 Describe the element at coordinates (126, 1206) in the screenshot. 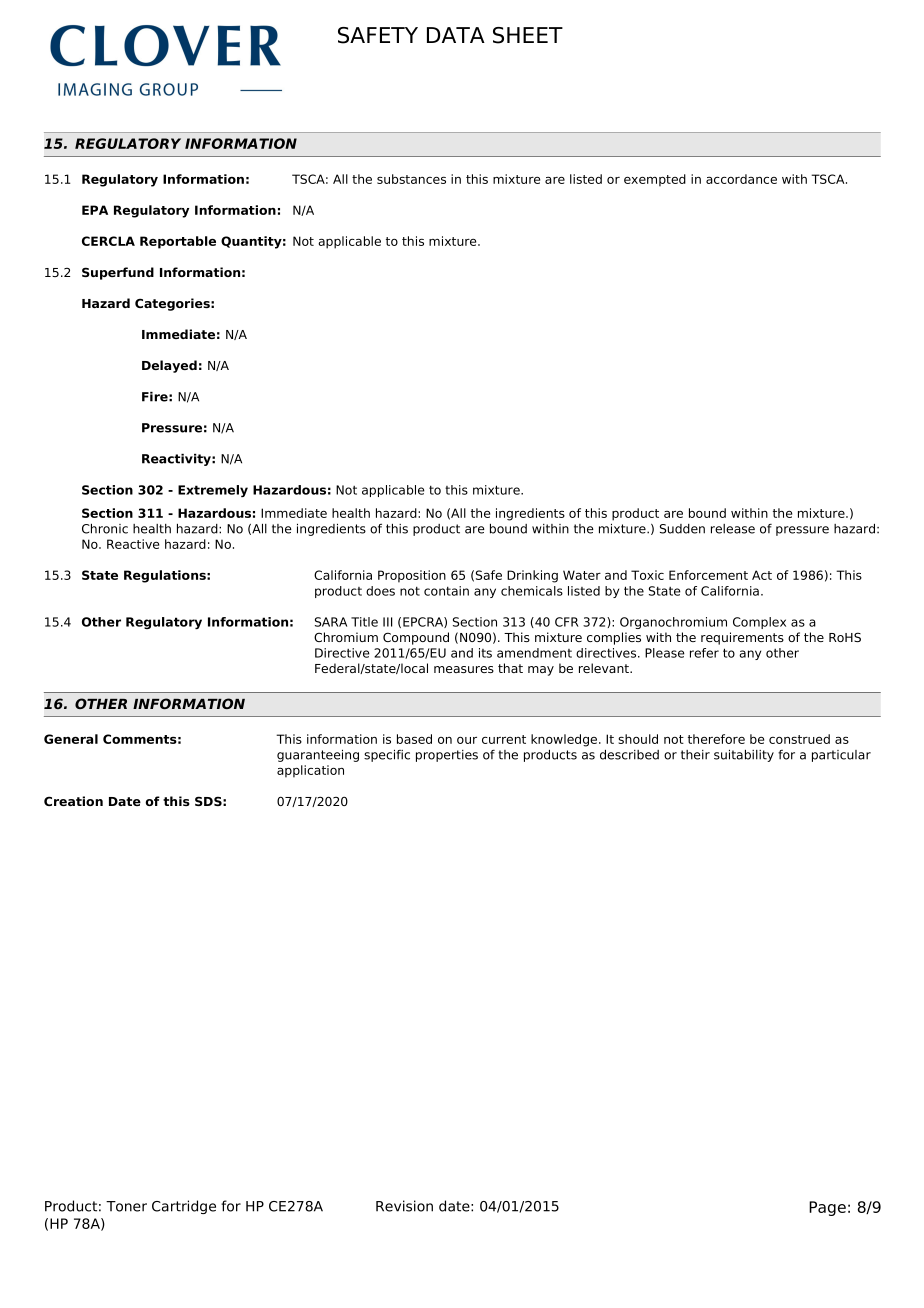

I see `Toner` at that location.
